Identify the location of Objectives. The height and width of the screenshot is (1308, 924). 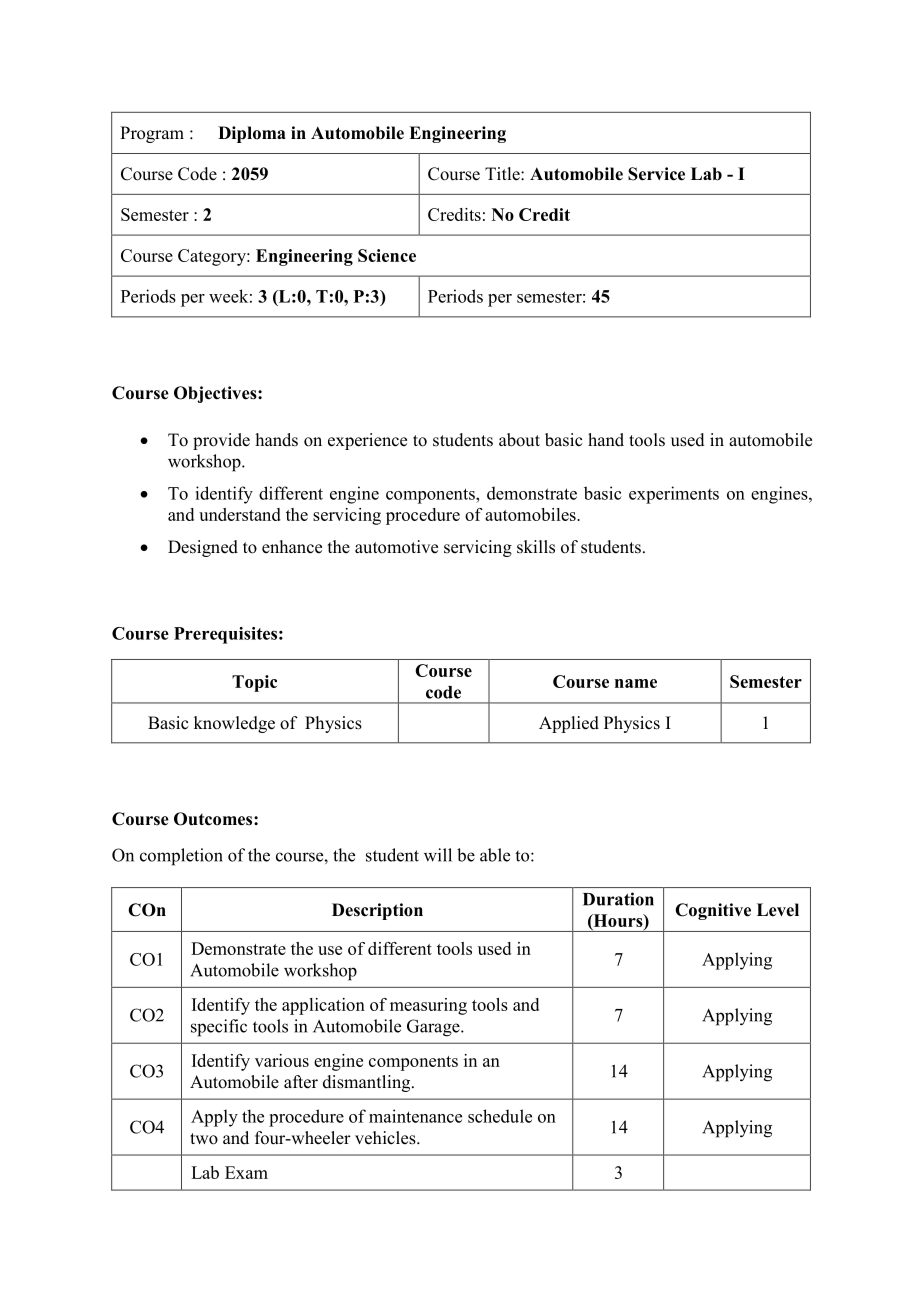
(216, 394).
